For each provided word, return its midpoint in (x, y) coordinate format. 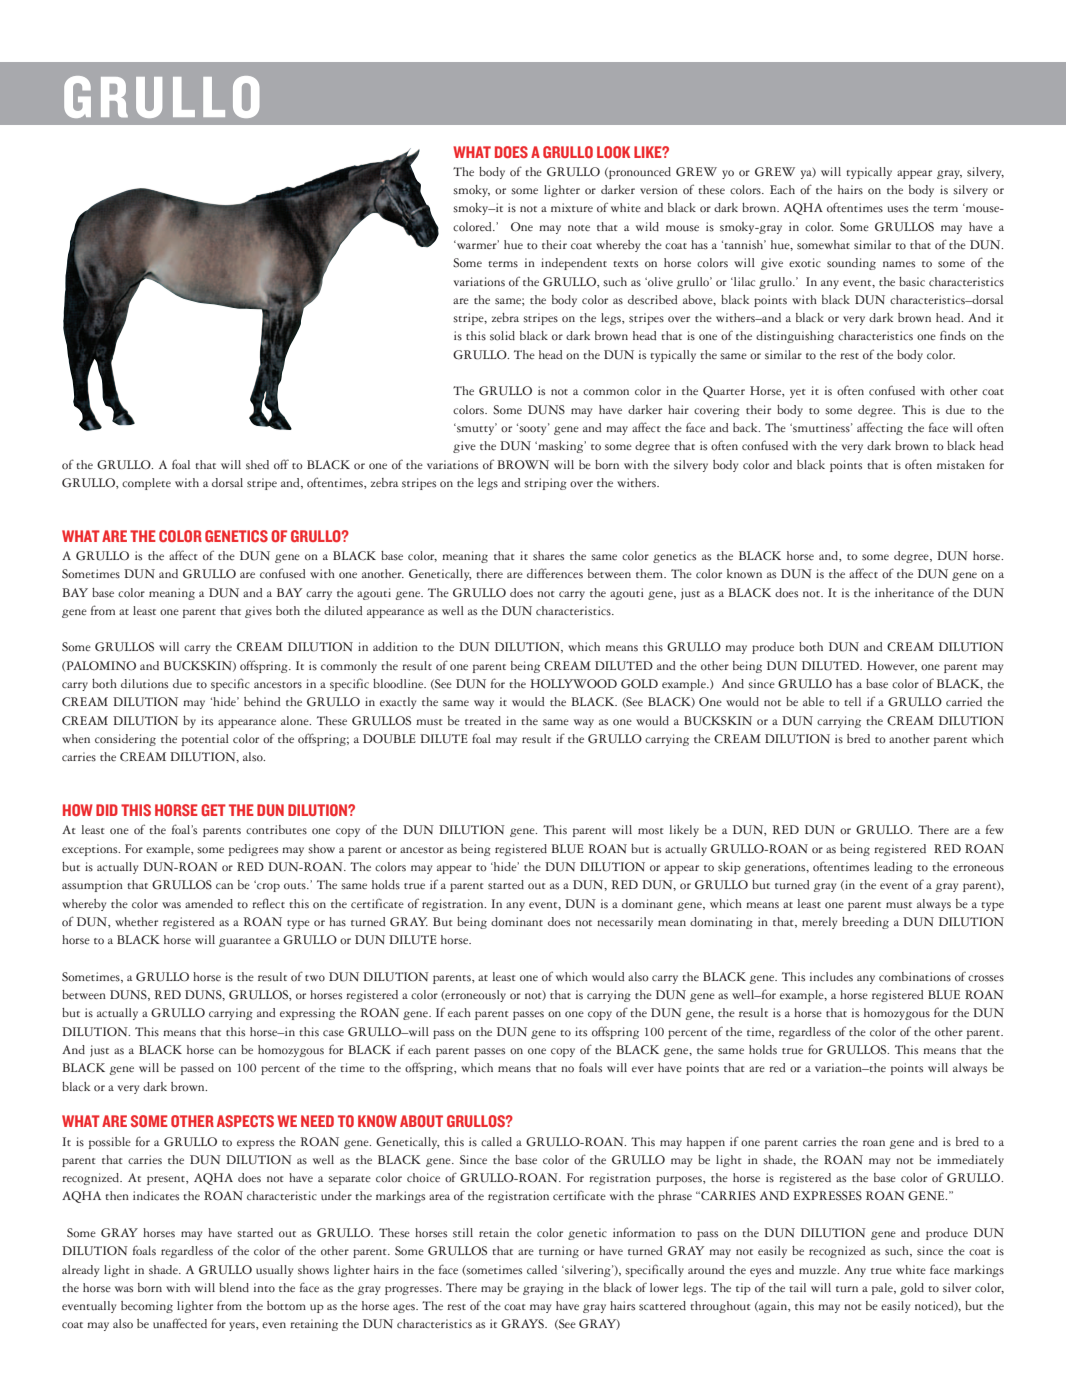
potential (205, 740)
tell (852, 702)
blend (234, 1287)
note (579, 228)
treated (483, 721)
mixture (572, 208)
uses (898, 209)
